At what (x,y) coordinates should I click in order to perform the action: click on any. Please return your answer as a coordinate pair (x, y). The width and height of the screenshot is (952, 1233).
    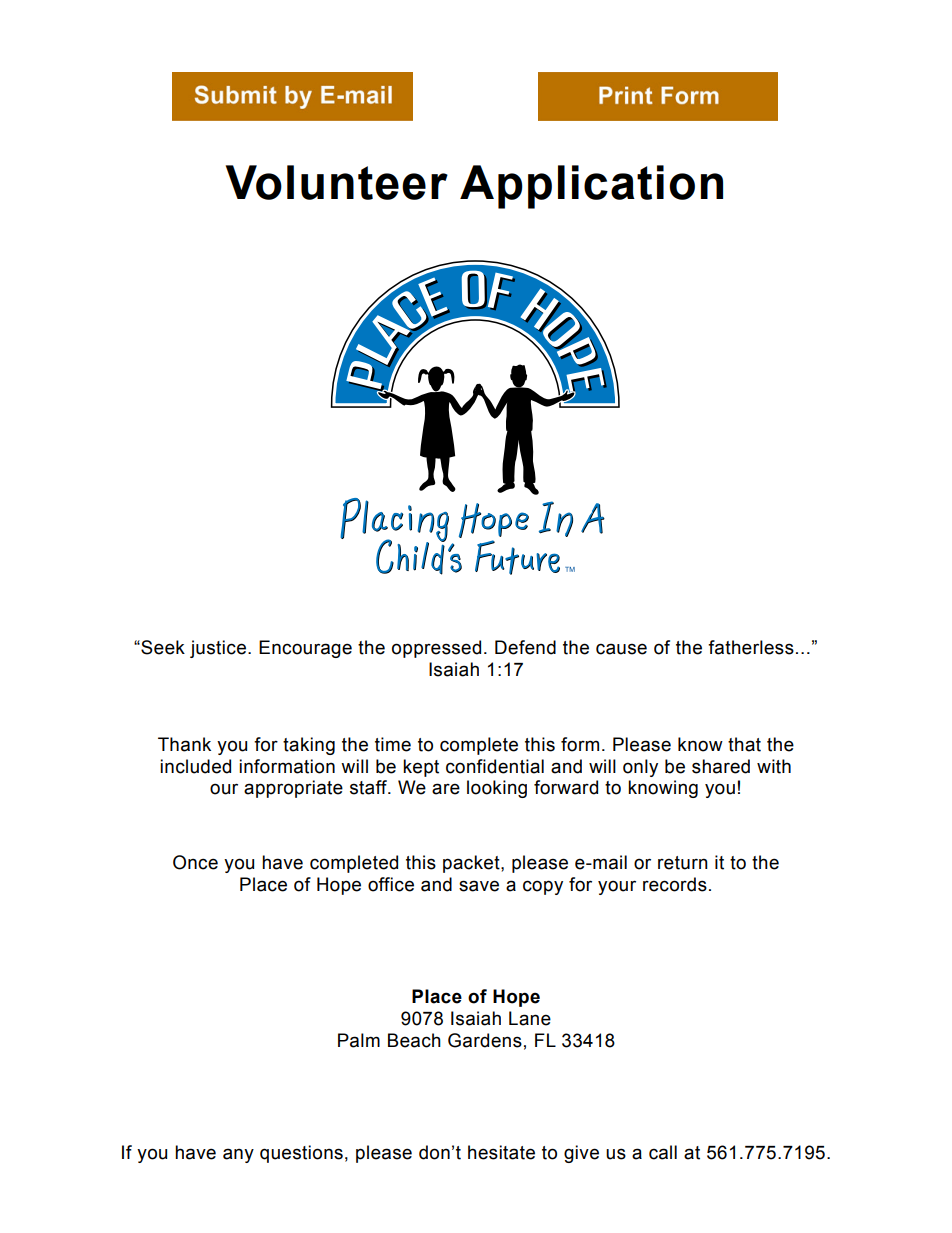
    Looking at the image, I should click on (238, 1155).
